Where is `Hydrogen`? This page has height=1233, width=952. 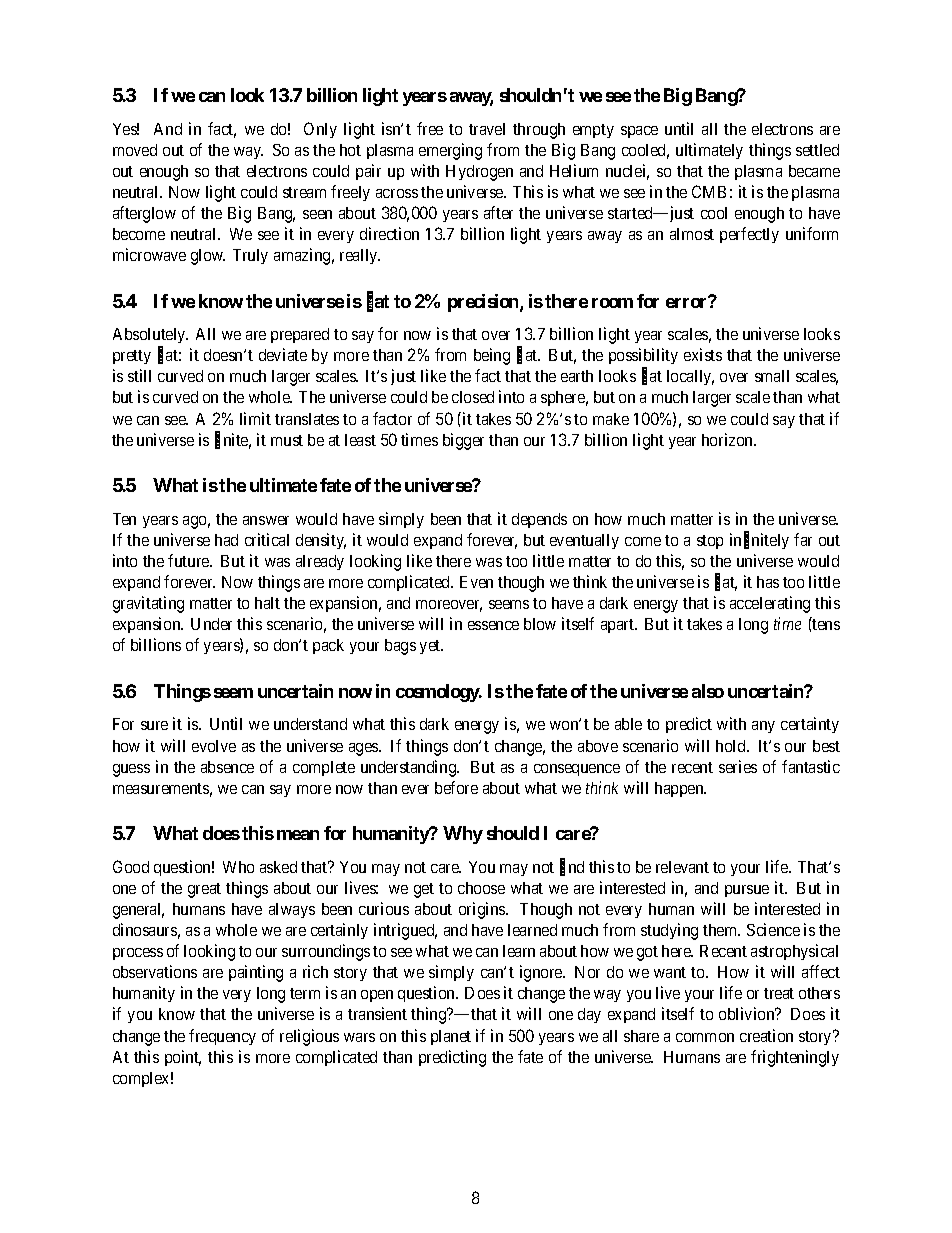
Hydrogen is located at coordinates (479, 173).
